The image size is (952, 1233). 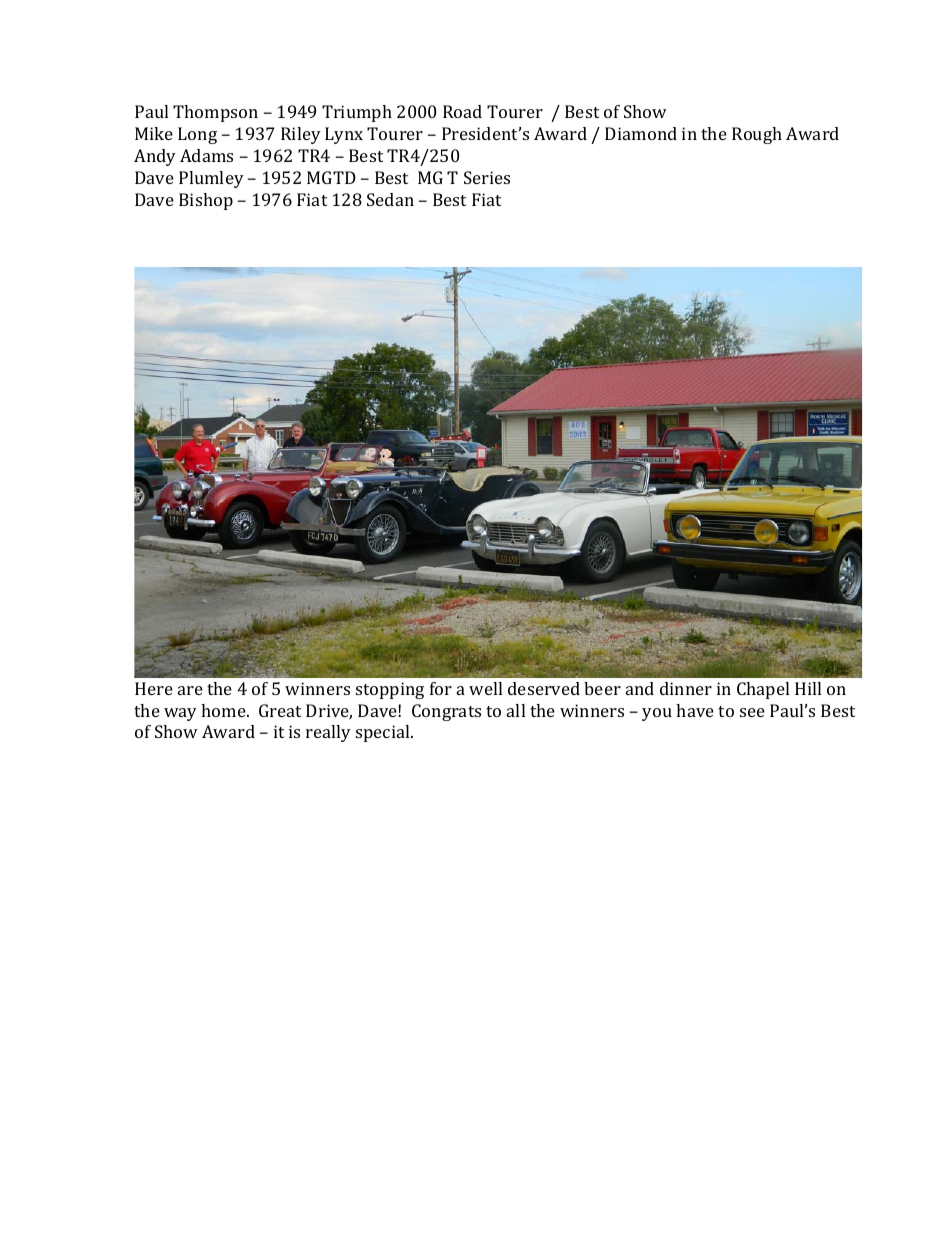 I want to click on Road, so click(x=462, y=111).
